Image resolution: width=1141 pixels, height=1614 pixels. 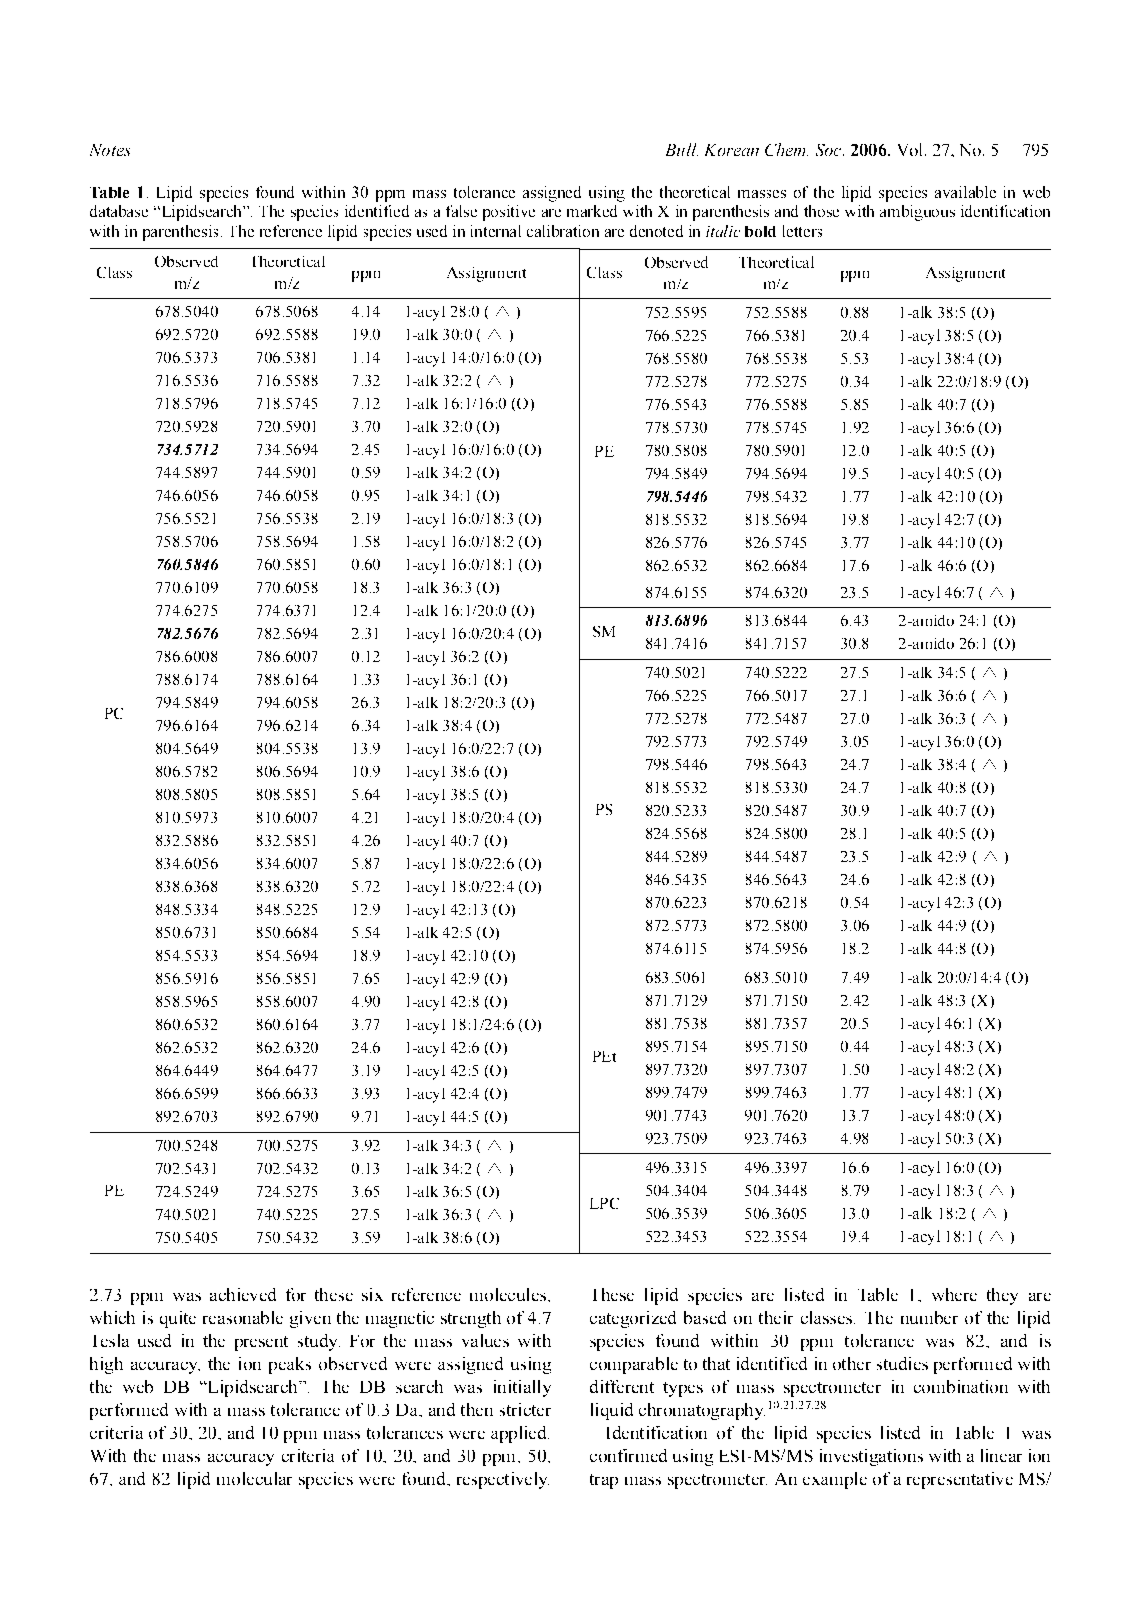 I want to click on internal, so click(x=496, y=231).
